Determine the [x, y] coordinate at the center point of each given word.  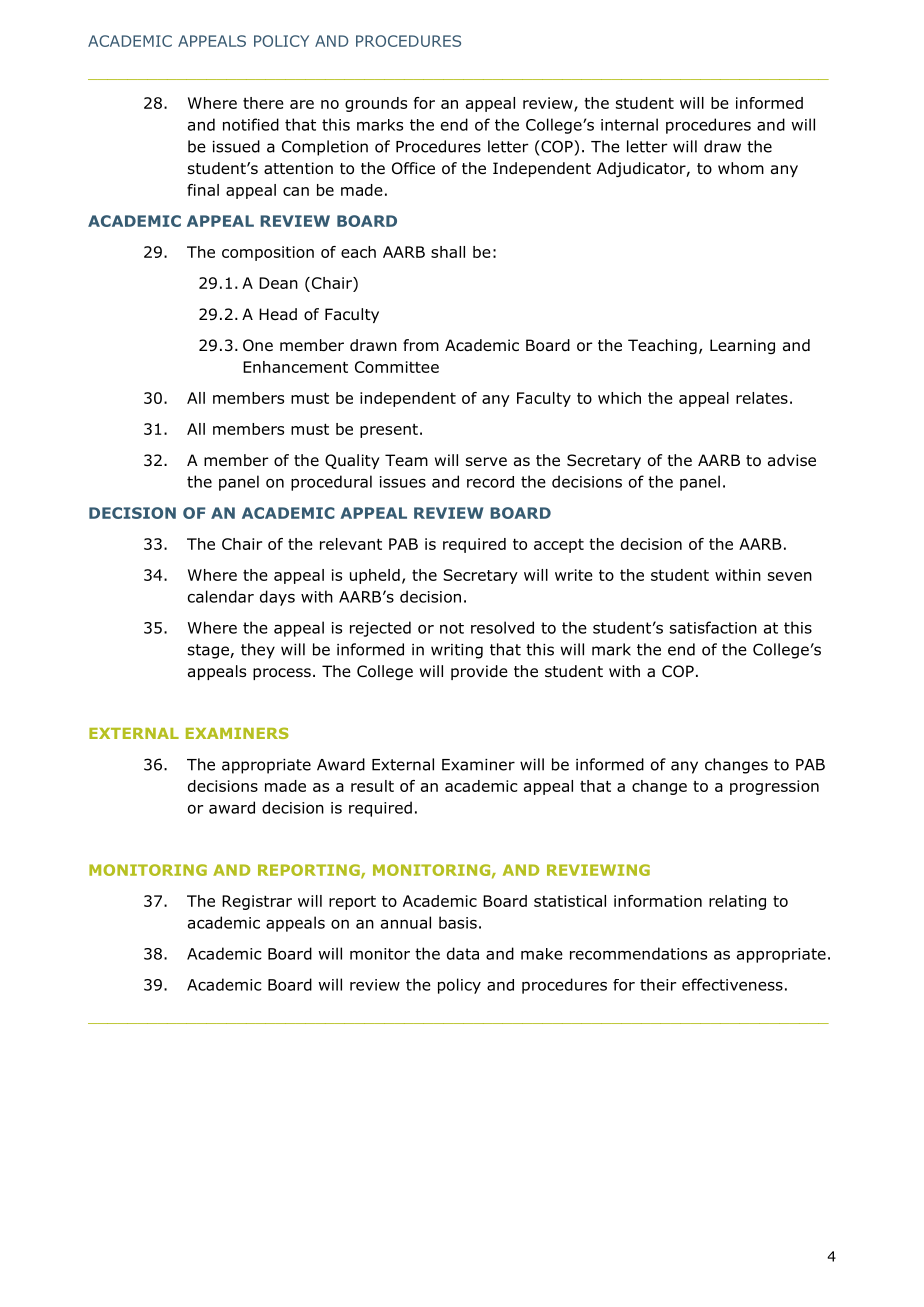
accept [559, 546]
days [277, 598]
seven [790, 576]
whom [741, 168]
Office [413, 168]
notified [251, 124]
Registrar [257, 902]
